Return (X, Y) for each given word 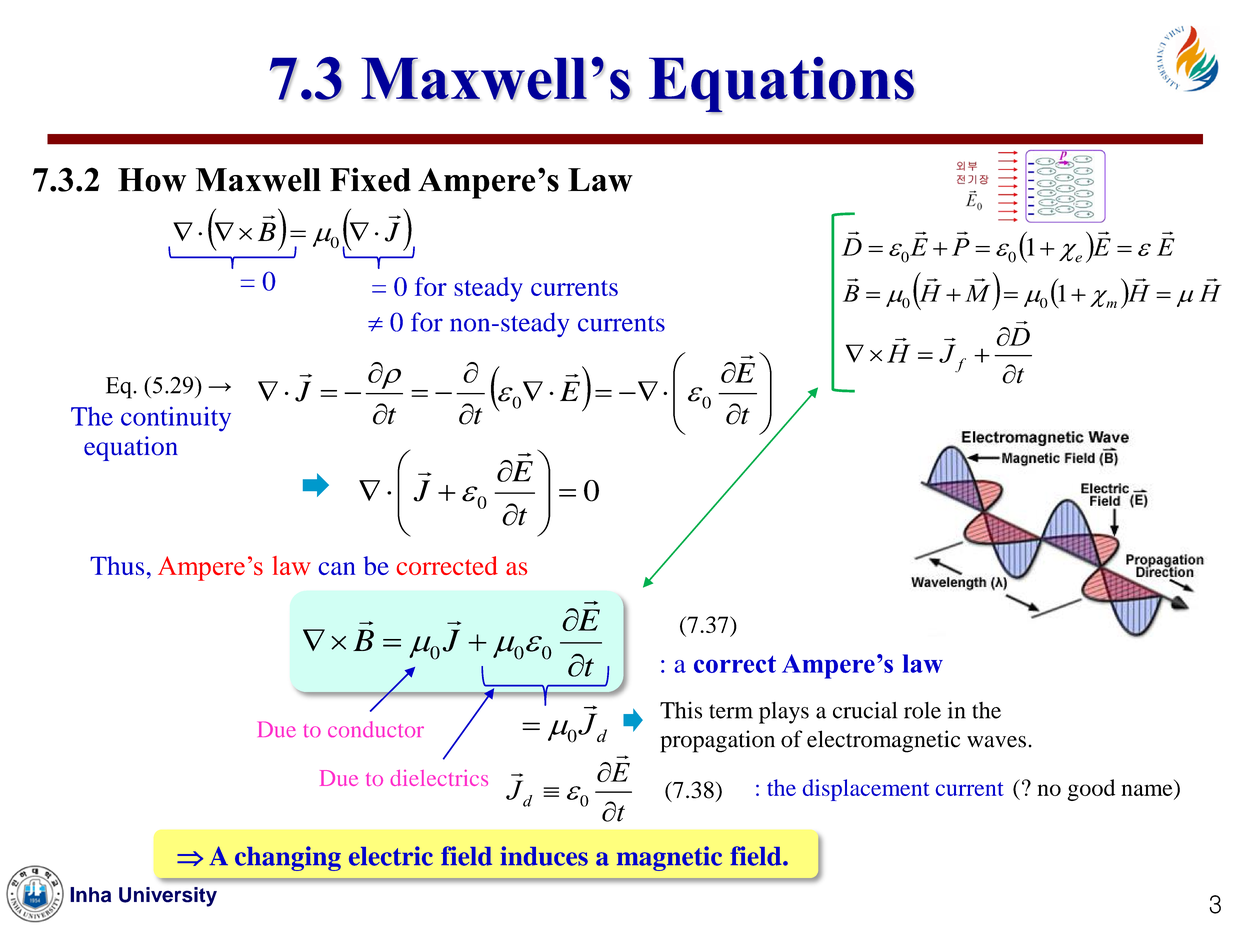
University (168, 897)
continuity (176, 419)
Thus (117, 565)
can (336, 568)
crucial (865, 710)
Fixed (370, 179)
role (922, 710)
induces (544, 856)
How (152, 180)
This (681, 710)
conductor (376, 729)
